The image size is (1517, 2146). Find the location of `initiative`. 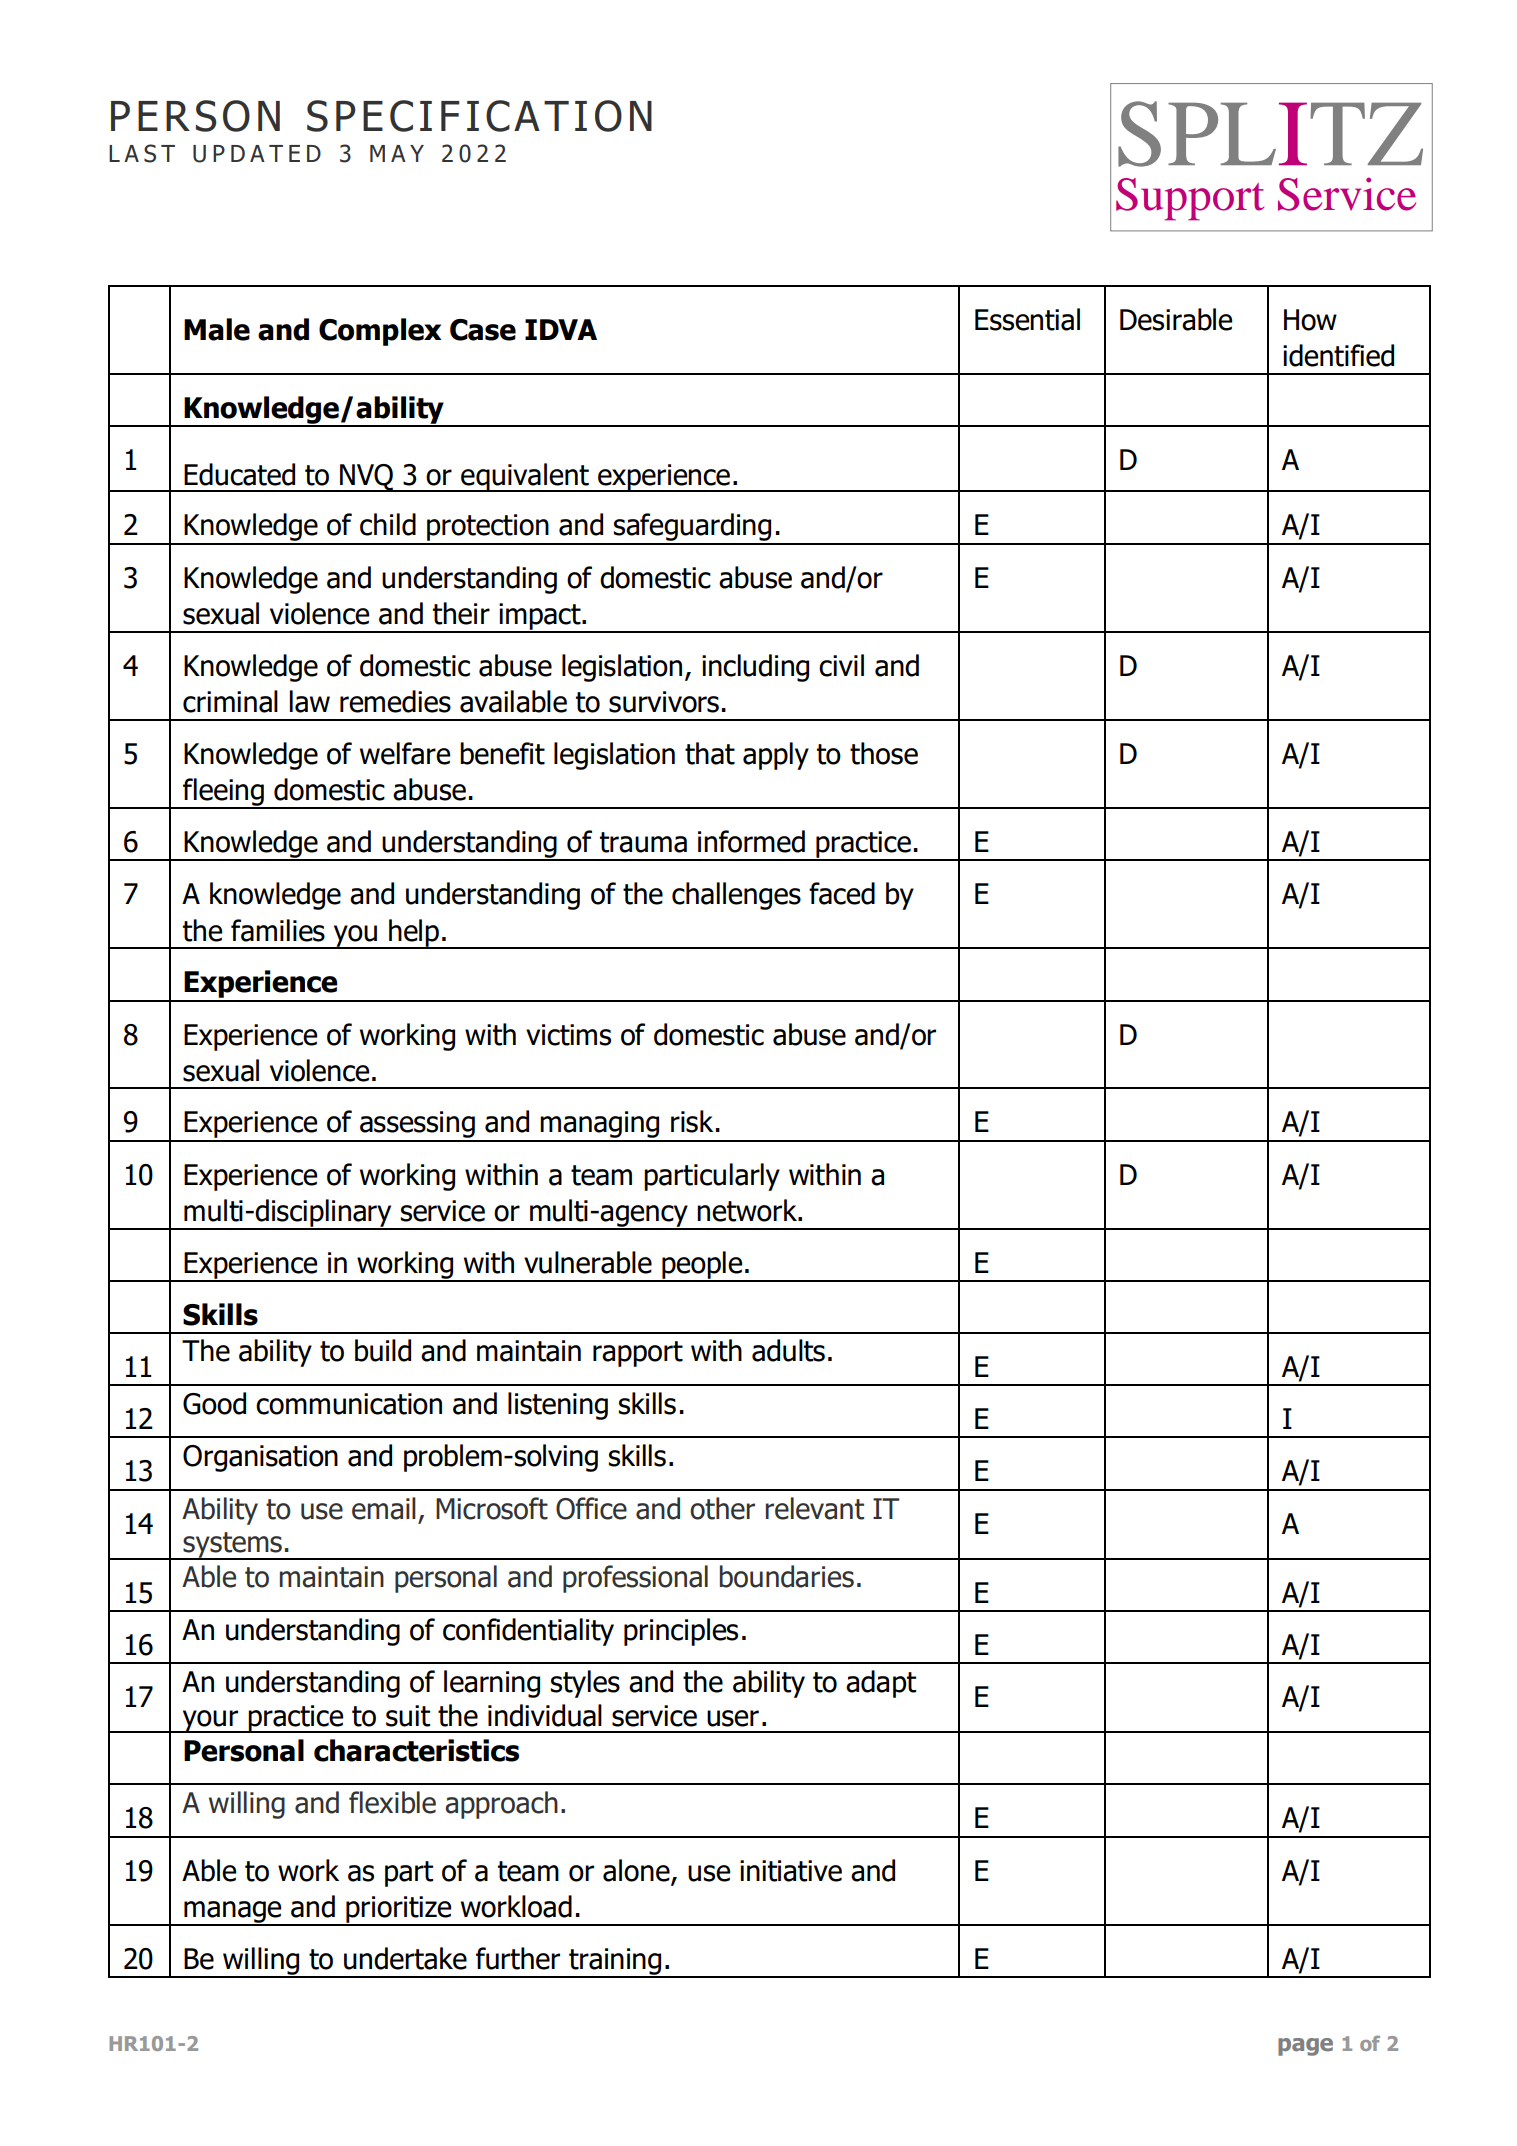

initiative is located at coordinates (791, 1871).
